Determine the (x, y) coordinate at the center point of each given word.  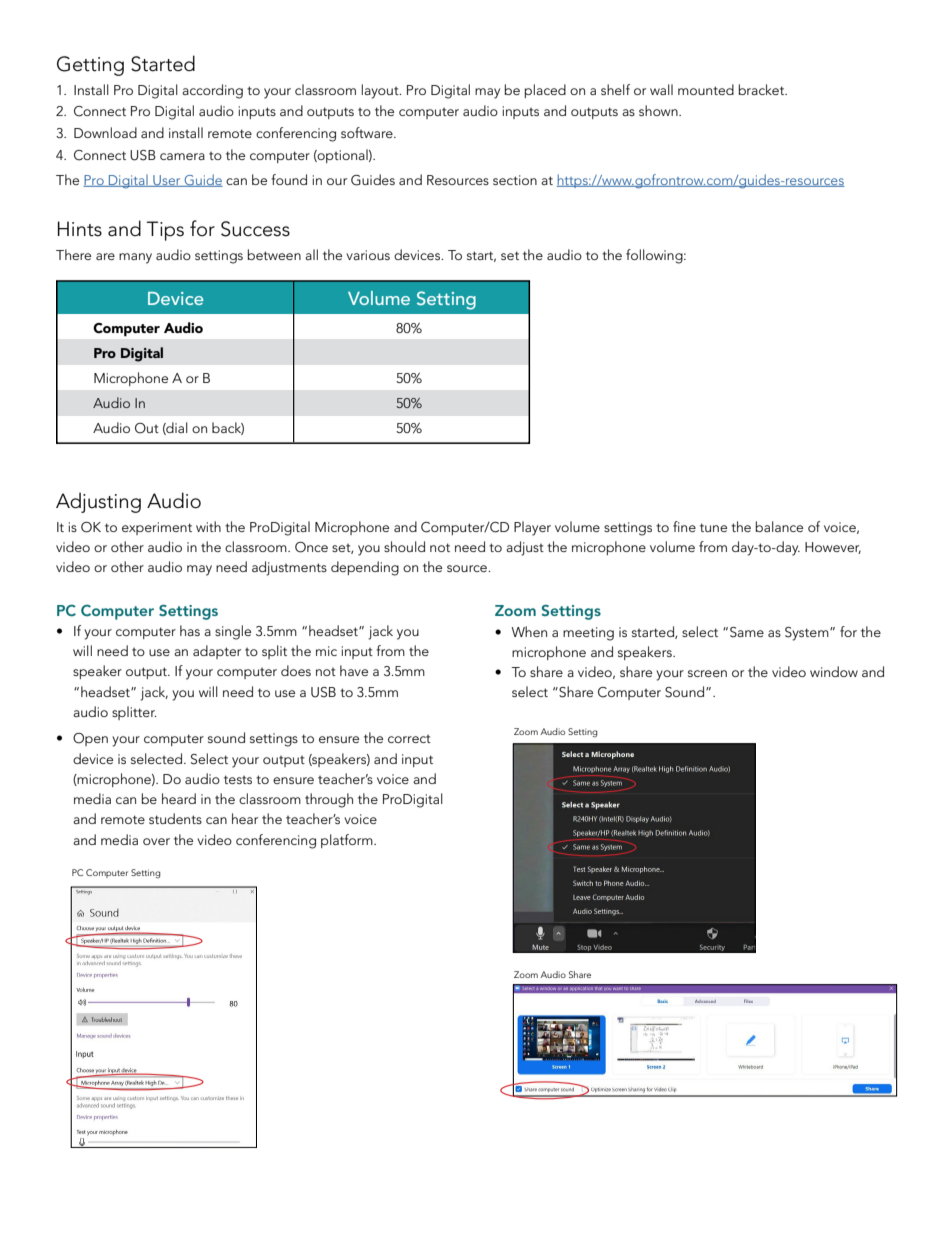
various (368, 255)
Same (747, 632)
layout (381, 91)
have (354, 670)
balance (779, 526)
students (175, 818)
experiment (157, 528)
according (212, 91)
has (190, 630)
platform (348, 841)
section (515, 180)
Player (532, 528)
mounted (706, 89)
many (135, 258)
